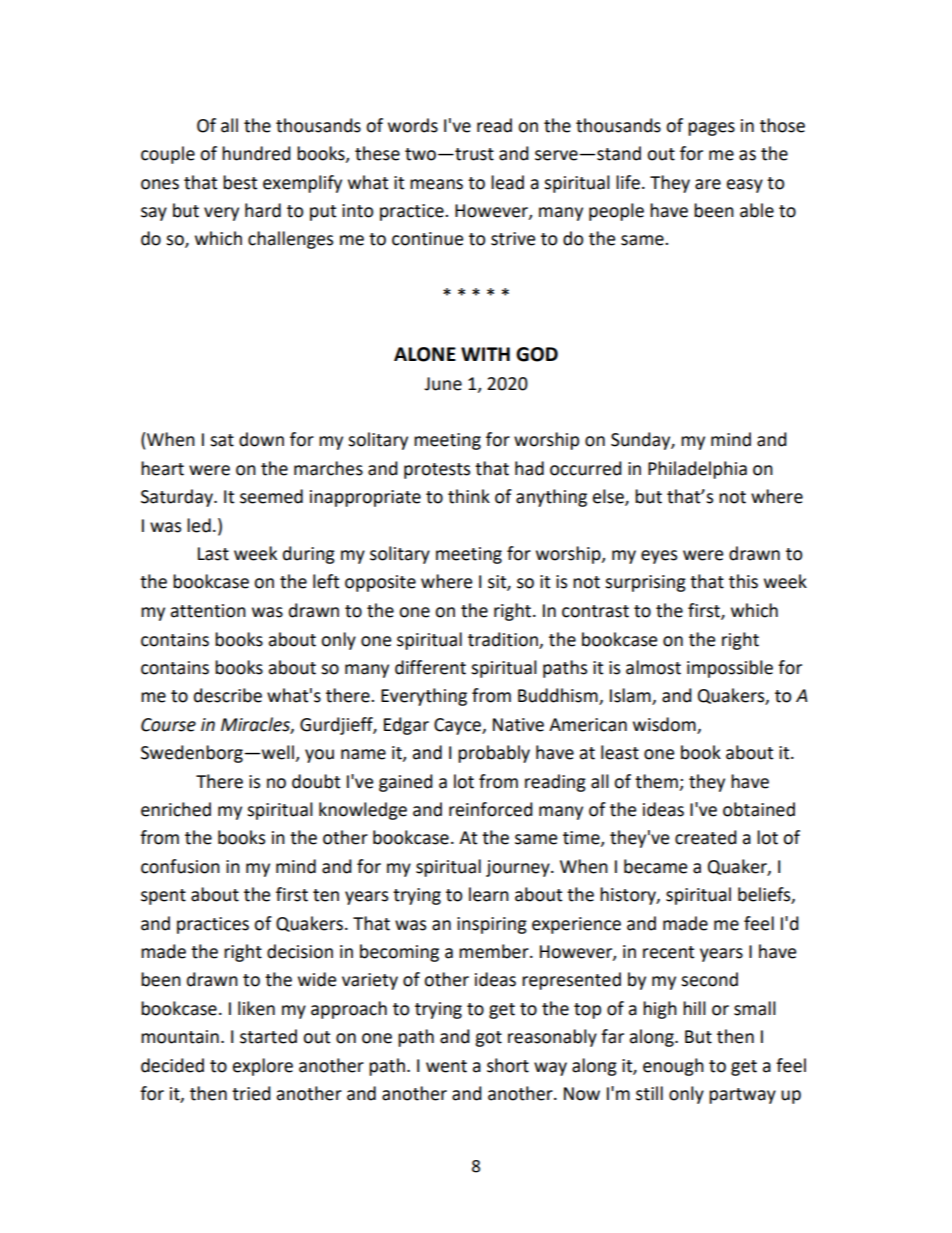 This screenshot has width=952, height=1233. I want to click on pages, so click(711, 129).
